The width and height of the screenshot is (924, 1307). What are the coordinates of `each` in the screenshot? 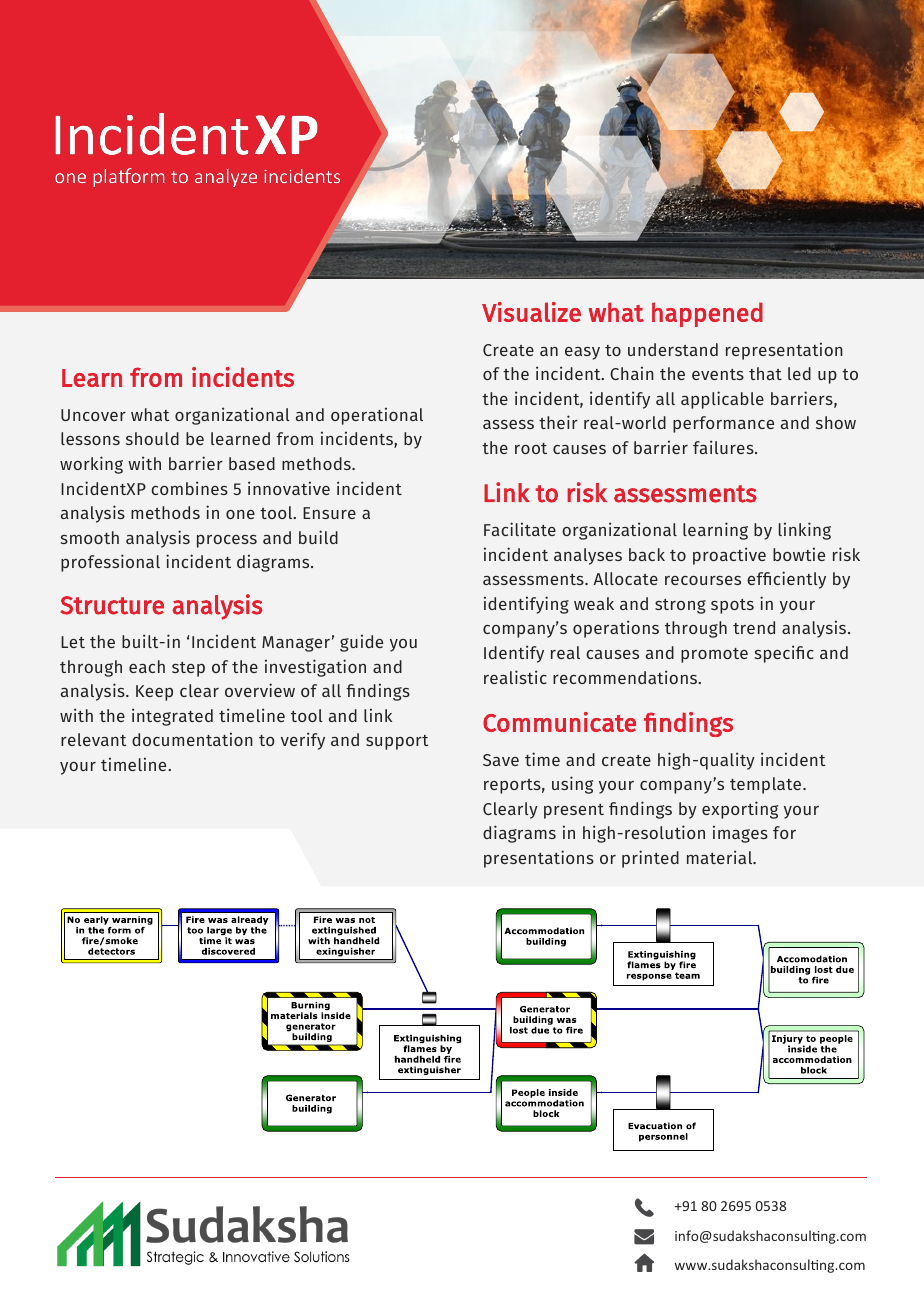 It's located at (147, 666).
